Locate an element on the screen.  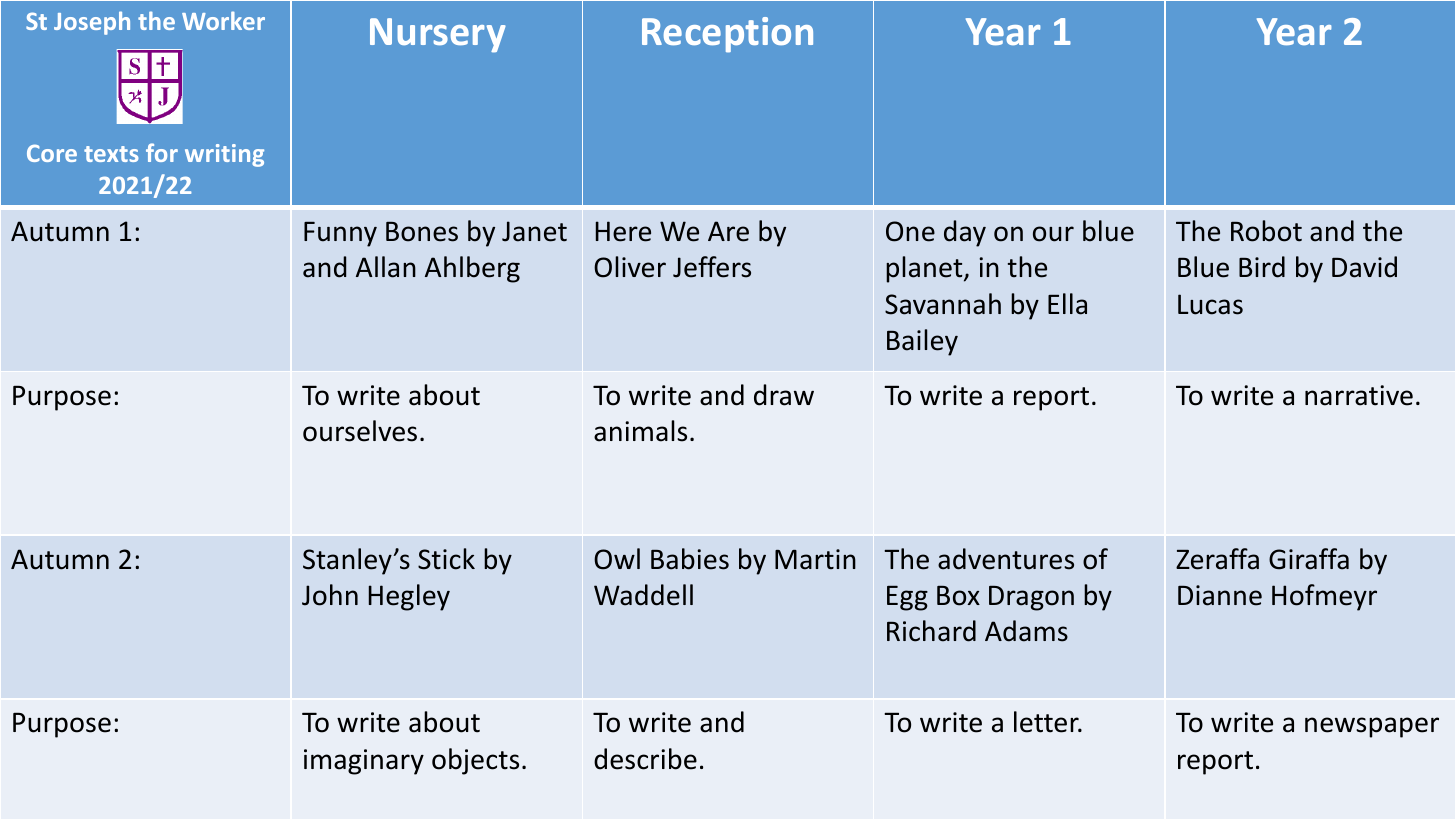
Worker is located at coordinates (223, 20).
